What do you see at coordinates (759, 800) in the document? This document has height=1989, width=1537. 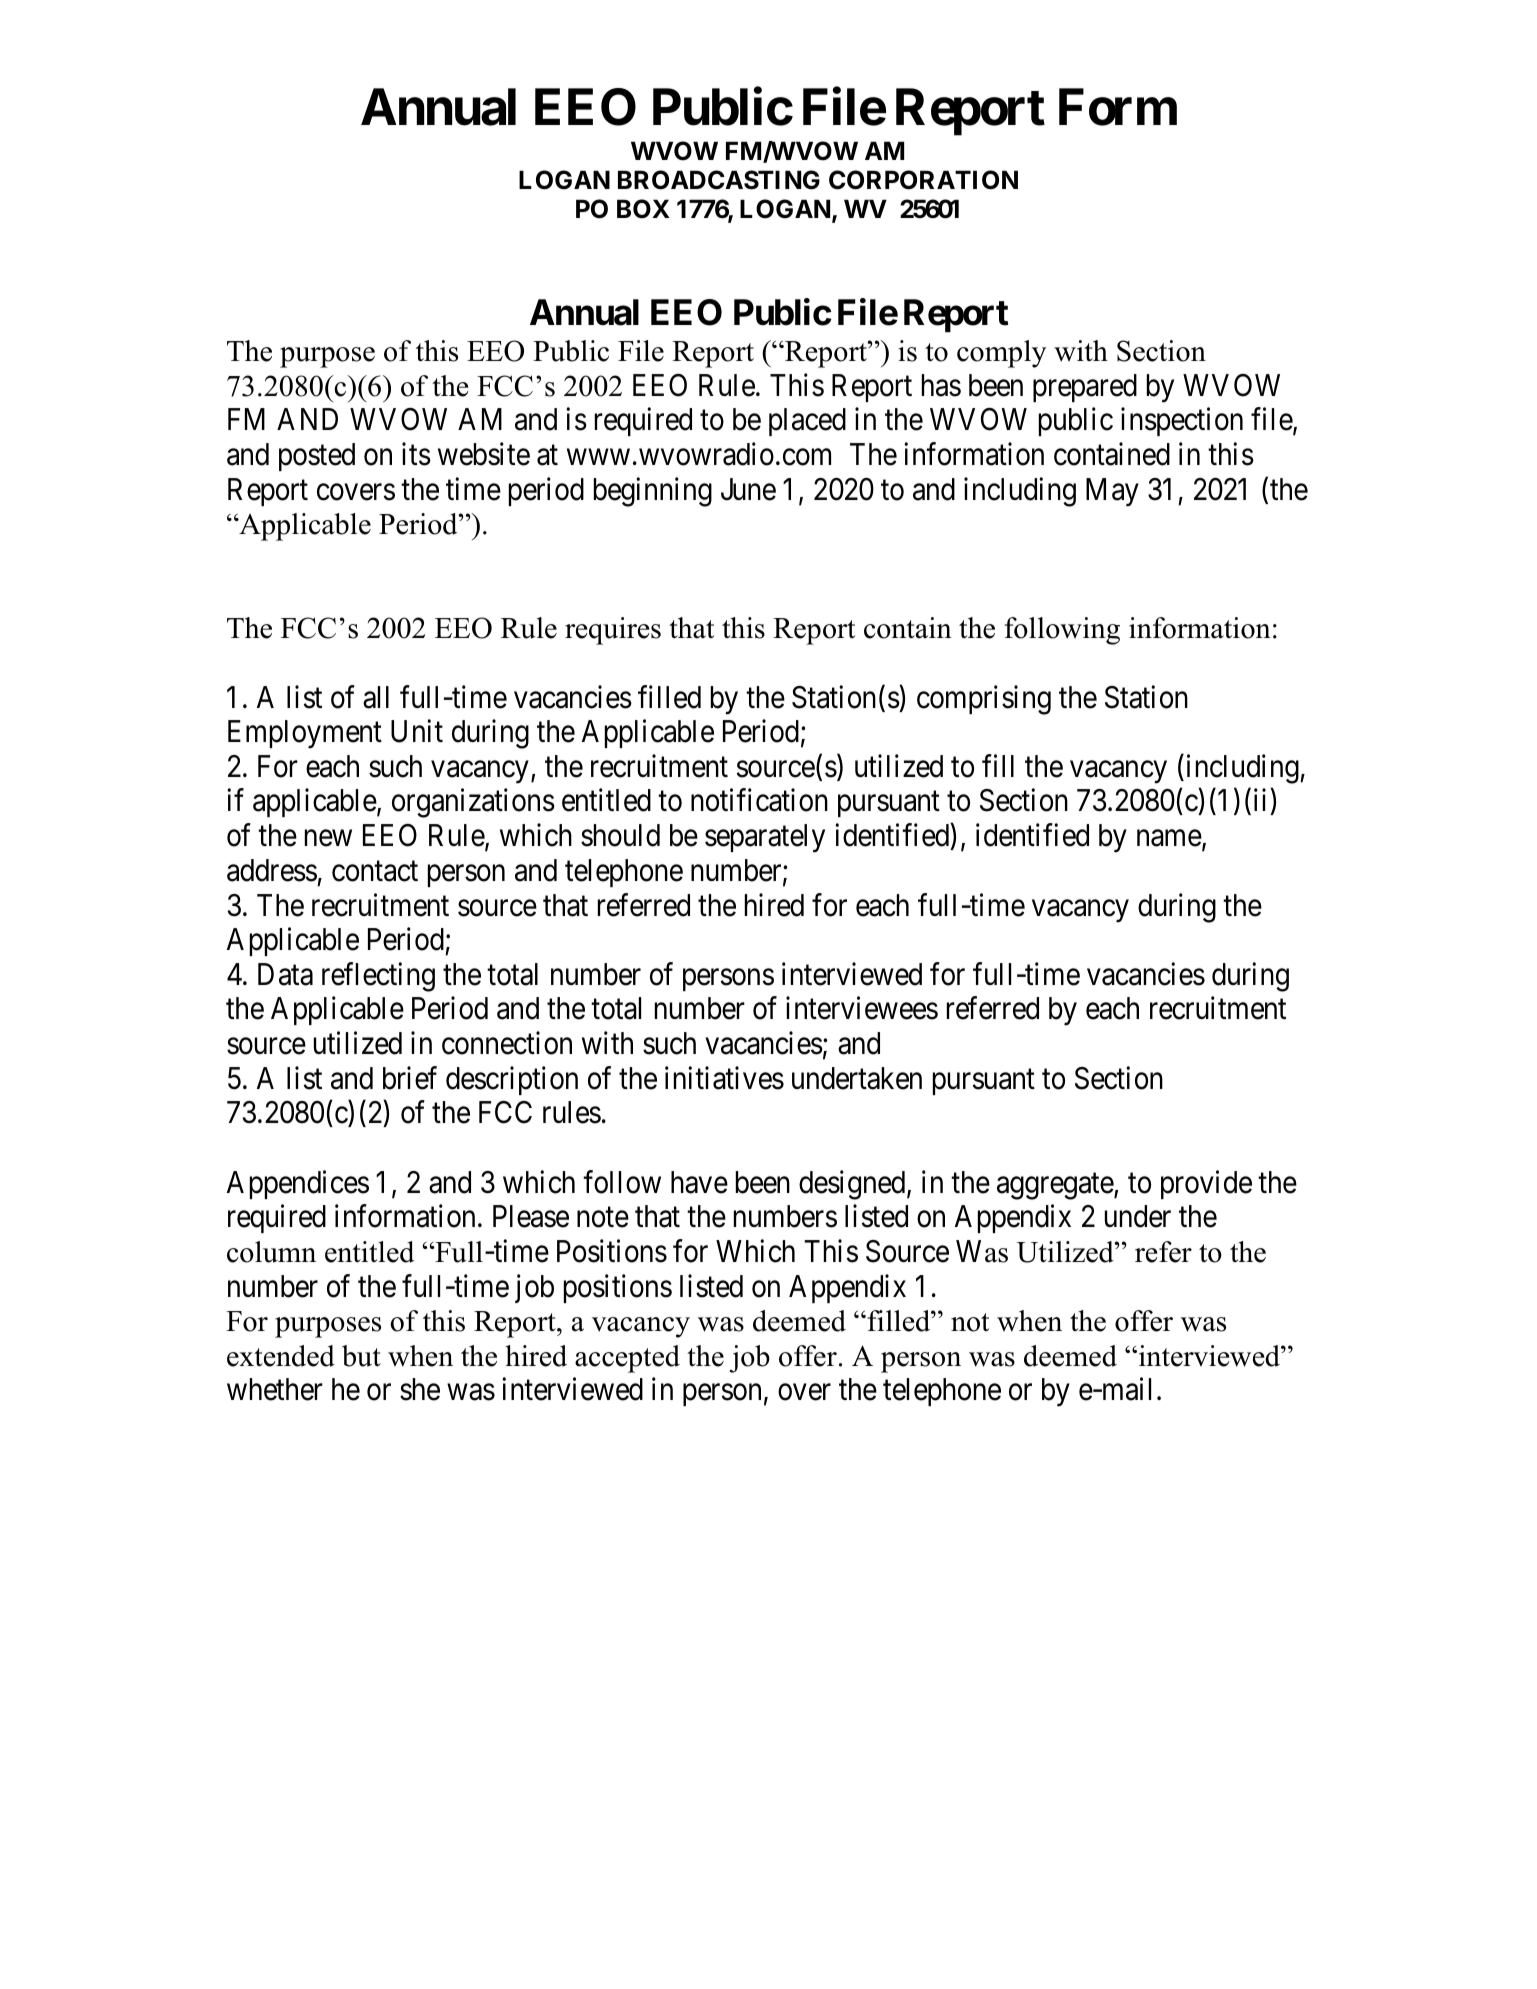 I see `notification` at bounding box center [759, 800].
